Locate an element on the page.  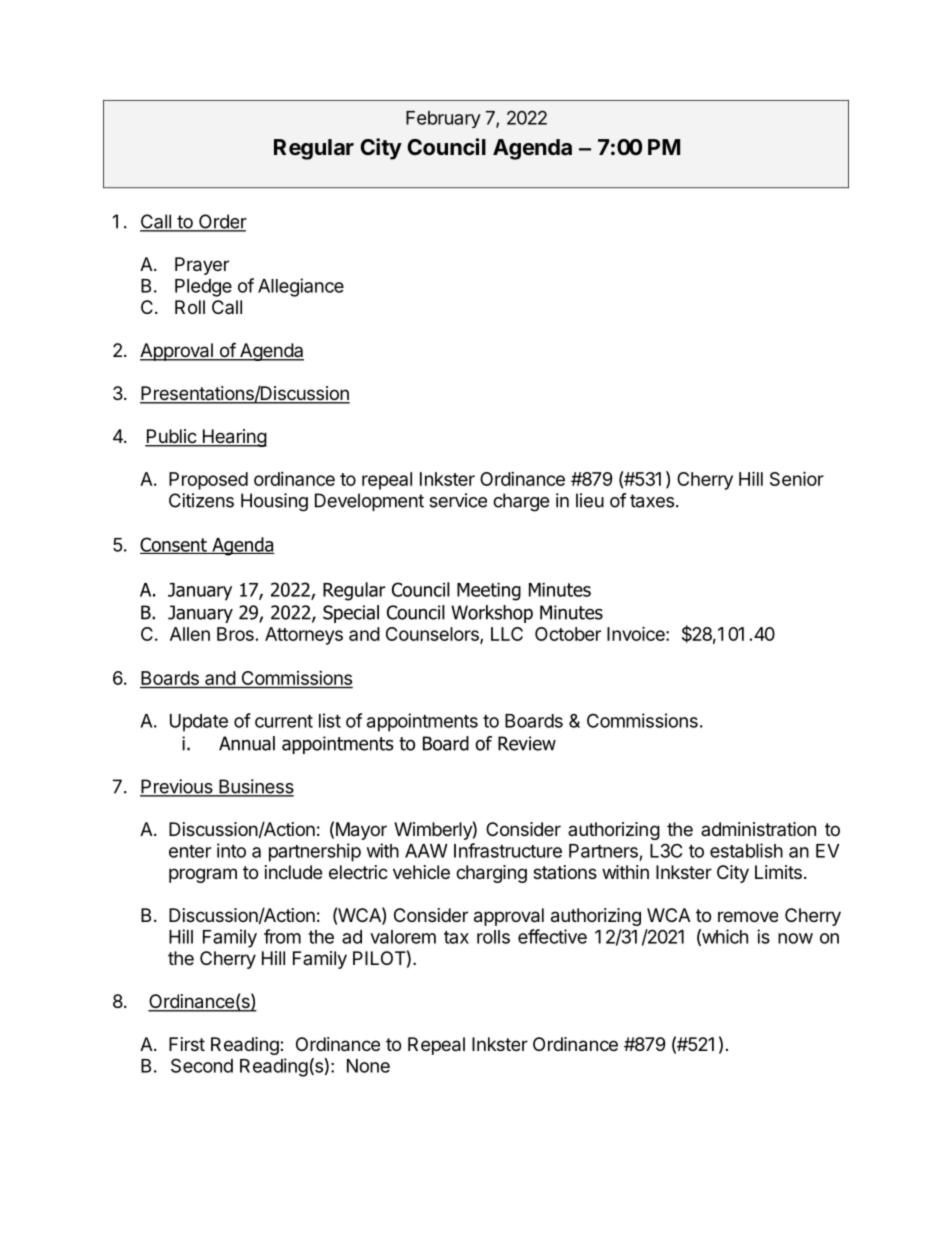
February is located at coordinates (443, 119).
